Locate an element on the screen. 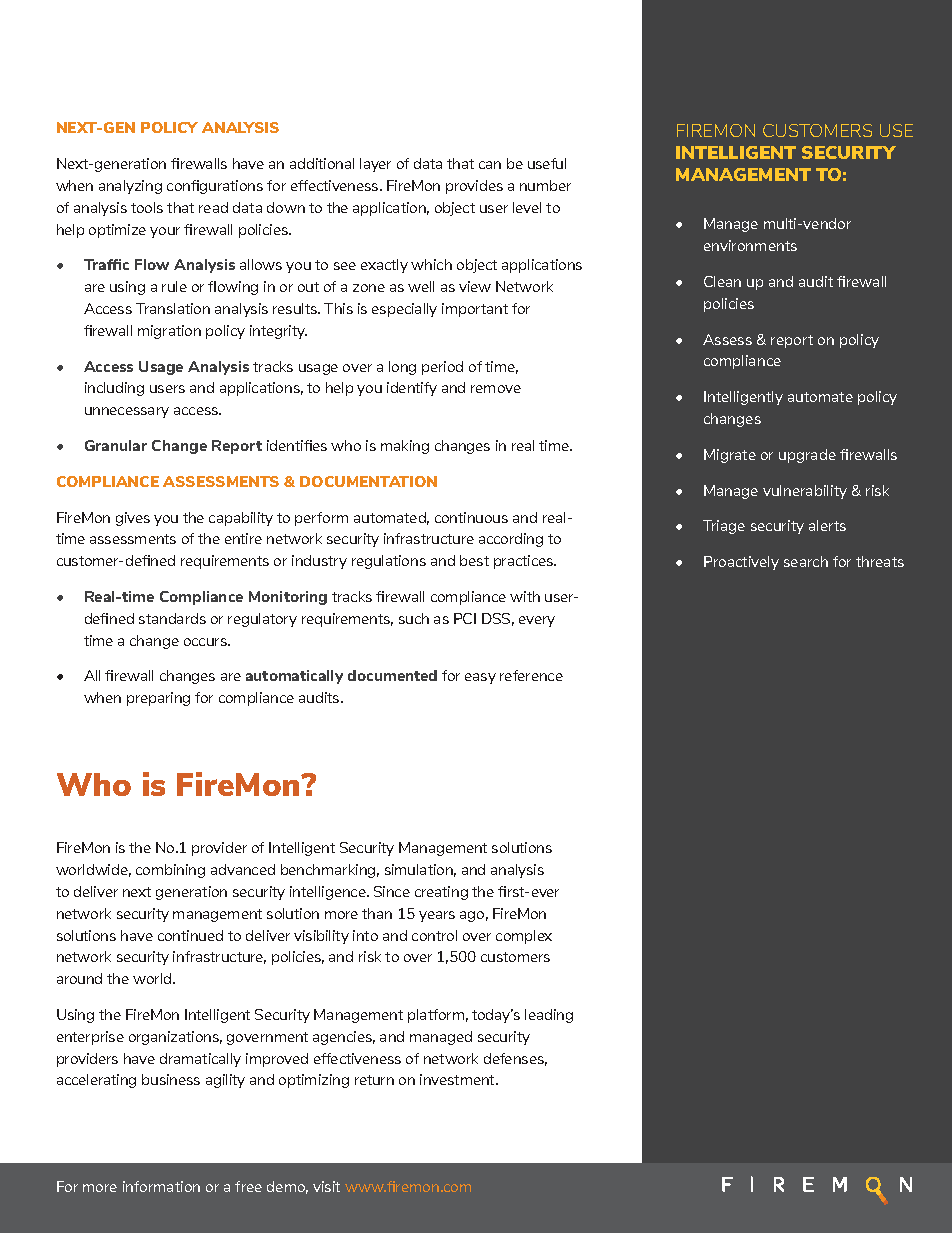 Image resolution: width=952 pixels, height=1233 pixels. information is located at coordinates (161, 1186).
